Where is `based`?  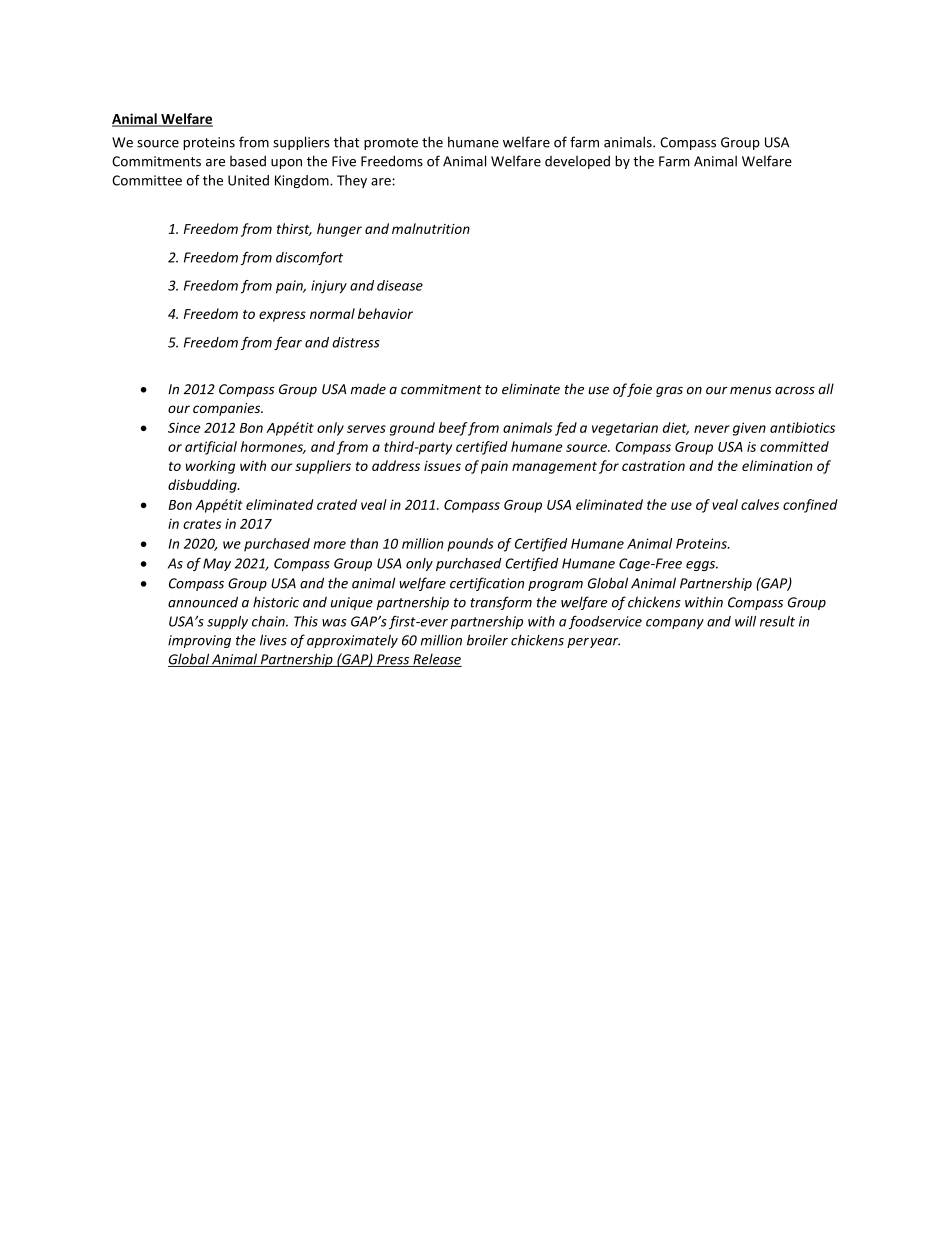
based is located at coordinates (248, 161).
